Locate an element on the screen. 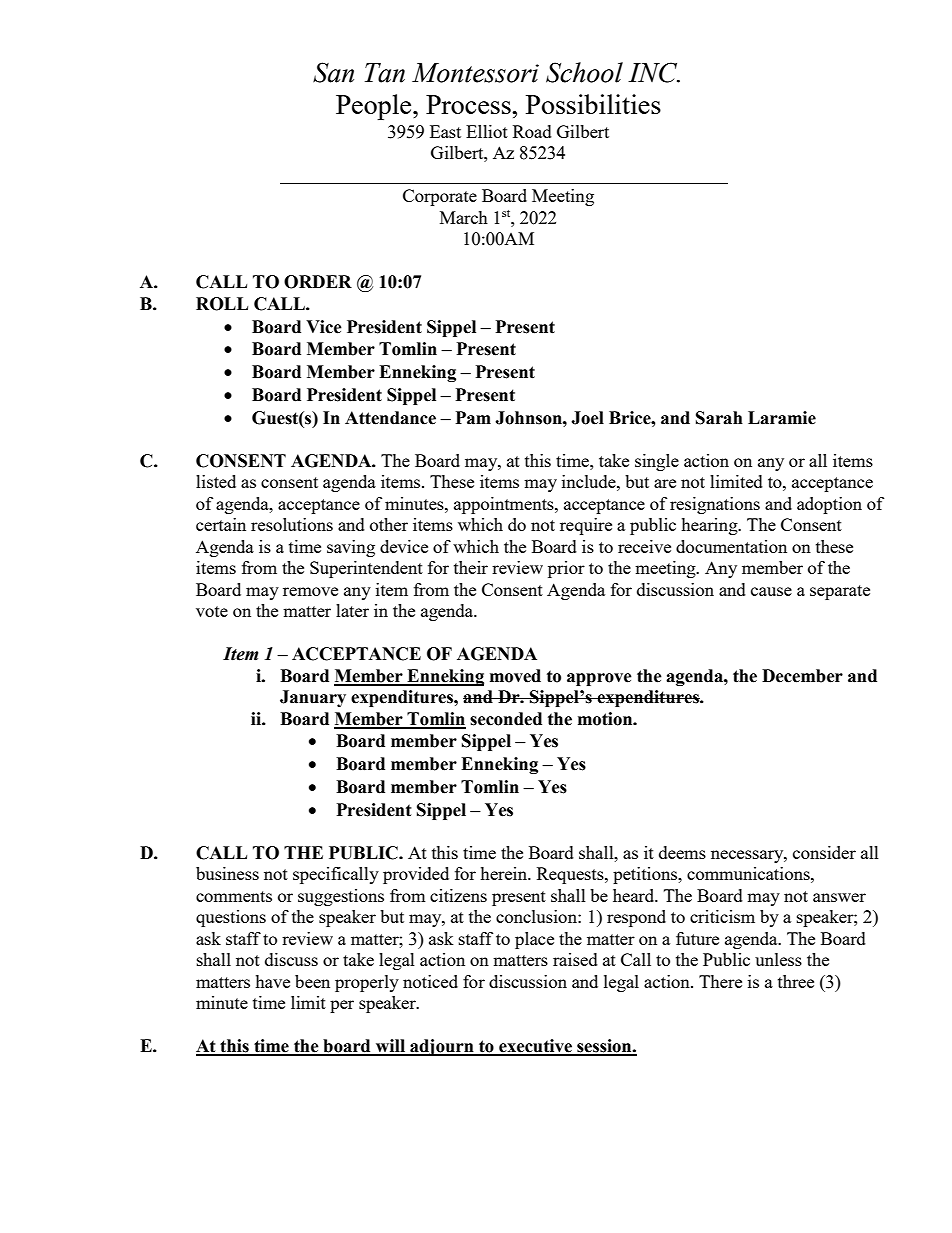  Possibilities is located at coordinates (593, 104).
